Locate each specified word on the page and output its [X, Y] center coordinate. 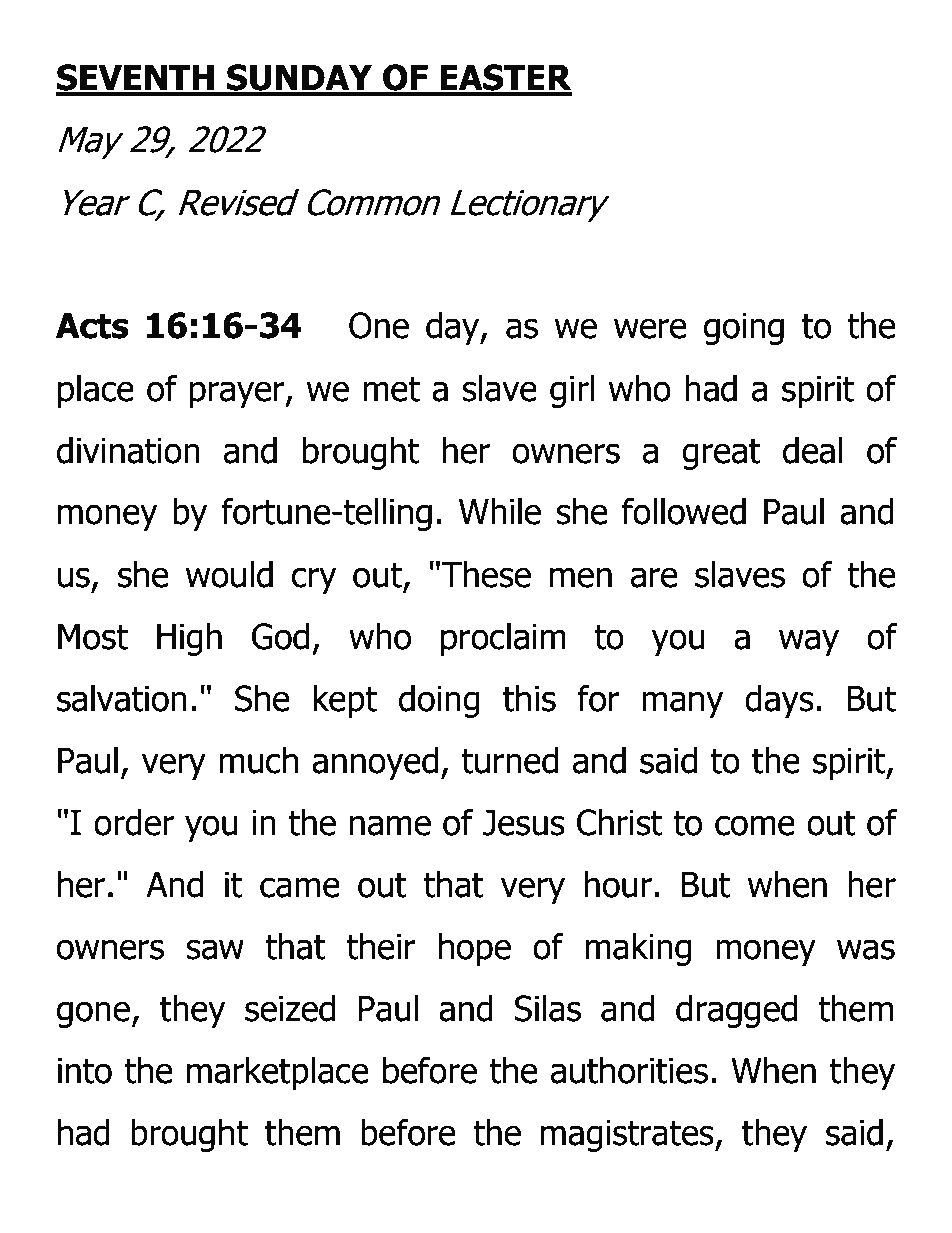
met [391, 389]
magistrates [628, 1136]
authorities [629, 1070]
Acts [92, 326]
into [85, 1071]
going [744, 329]
